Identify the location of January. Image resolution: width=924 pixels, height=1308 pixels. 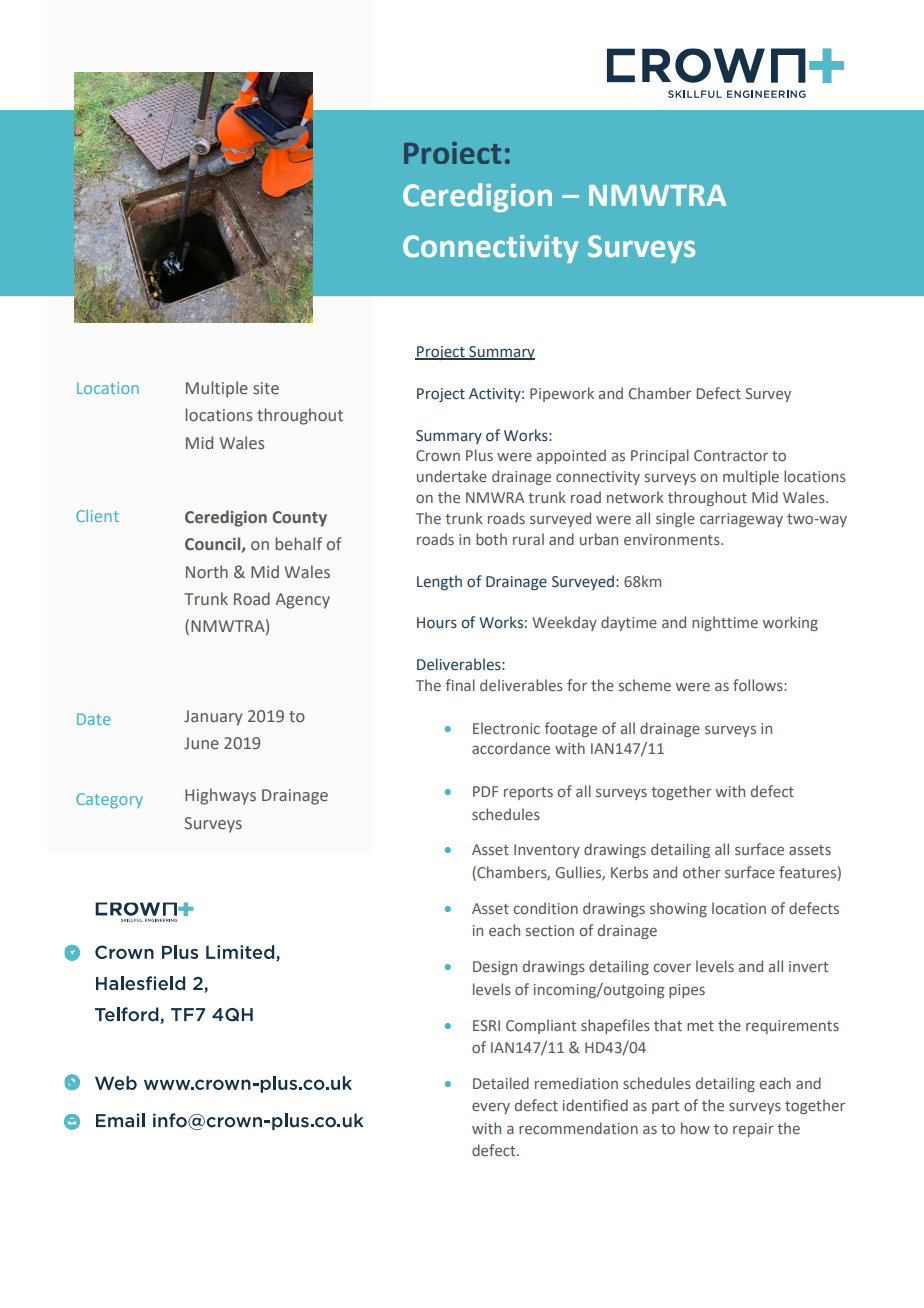
(213, 718).
